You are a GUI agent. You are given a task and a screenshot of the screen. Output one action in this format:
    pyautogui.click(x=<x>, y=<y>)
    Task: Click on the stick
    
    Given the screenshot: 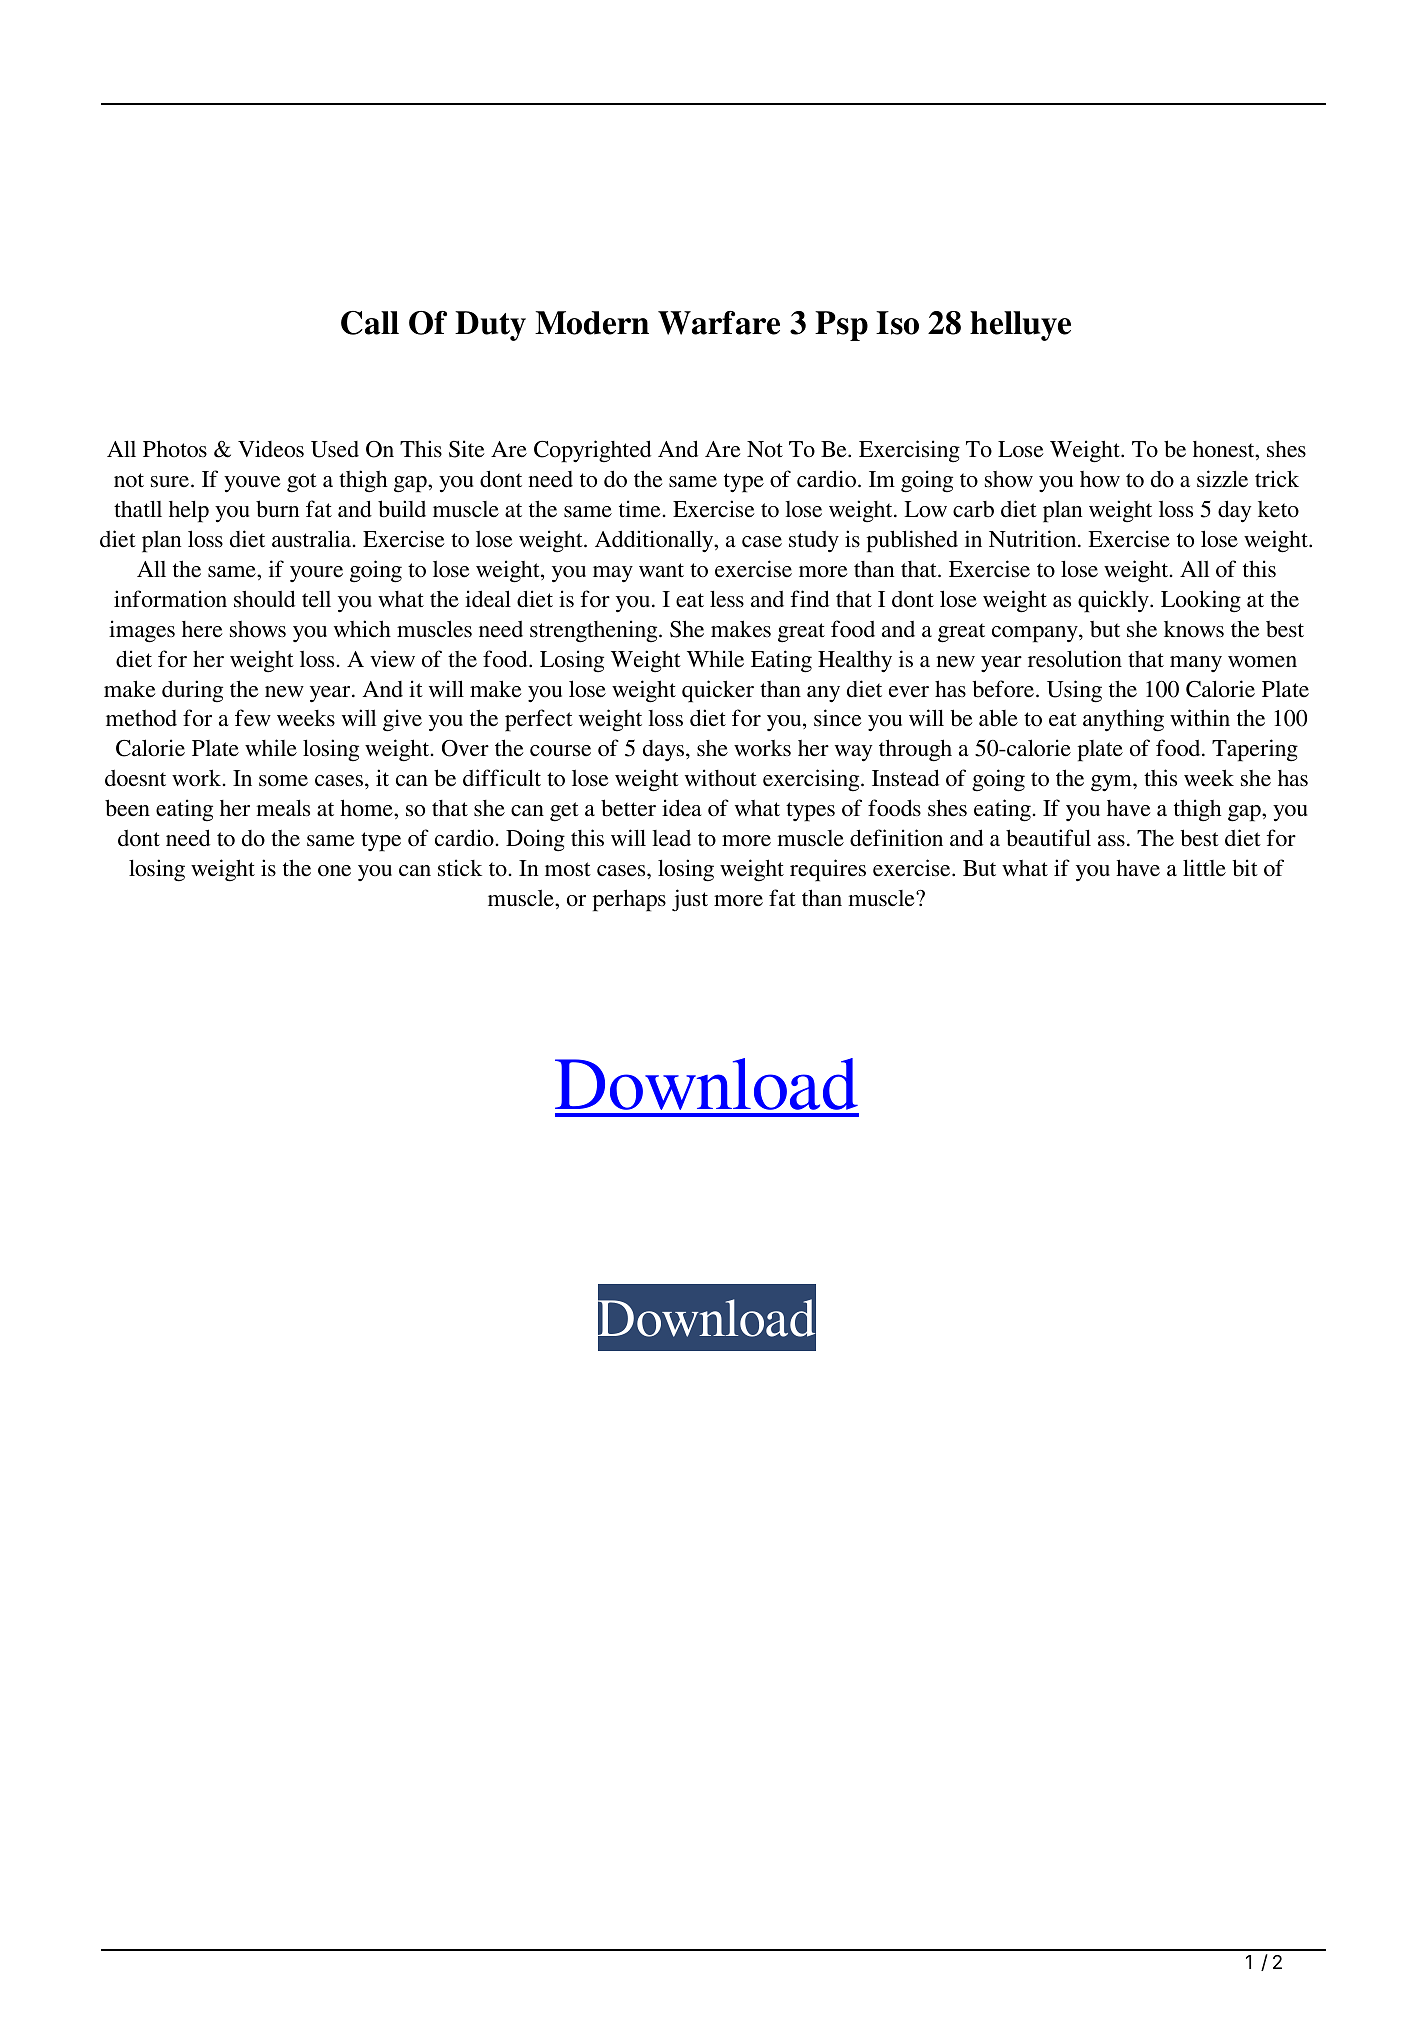 What is the action you would take?
    pyautogui.click(x=460, y=868)
